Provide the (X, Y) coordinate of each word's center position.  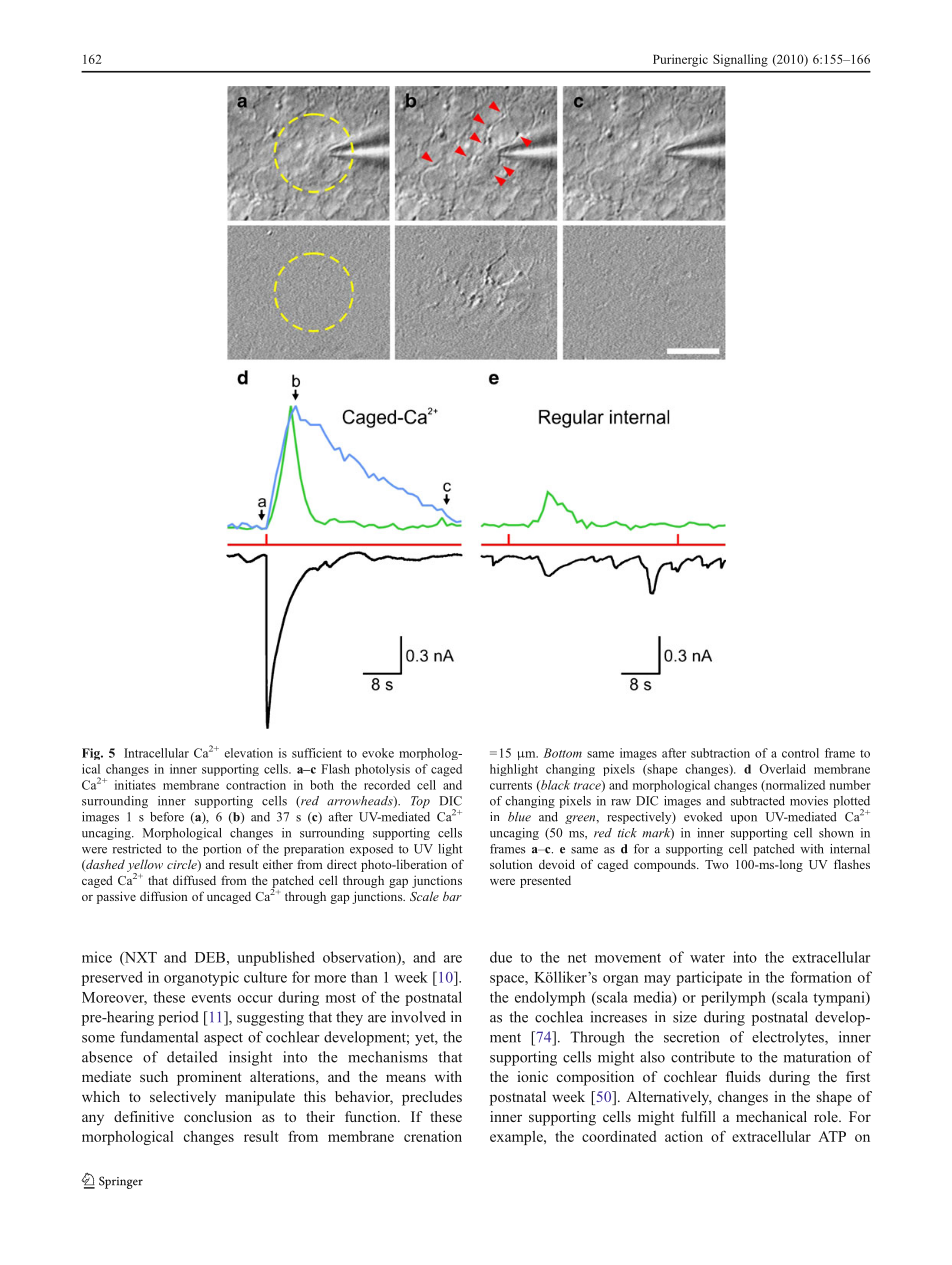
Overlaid (783, 769)
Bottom (562, 753)
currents (511, 786)
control (800, 753)
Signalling (740, 60)
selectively (183, 1098)
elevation (248, 753)
